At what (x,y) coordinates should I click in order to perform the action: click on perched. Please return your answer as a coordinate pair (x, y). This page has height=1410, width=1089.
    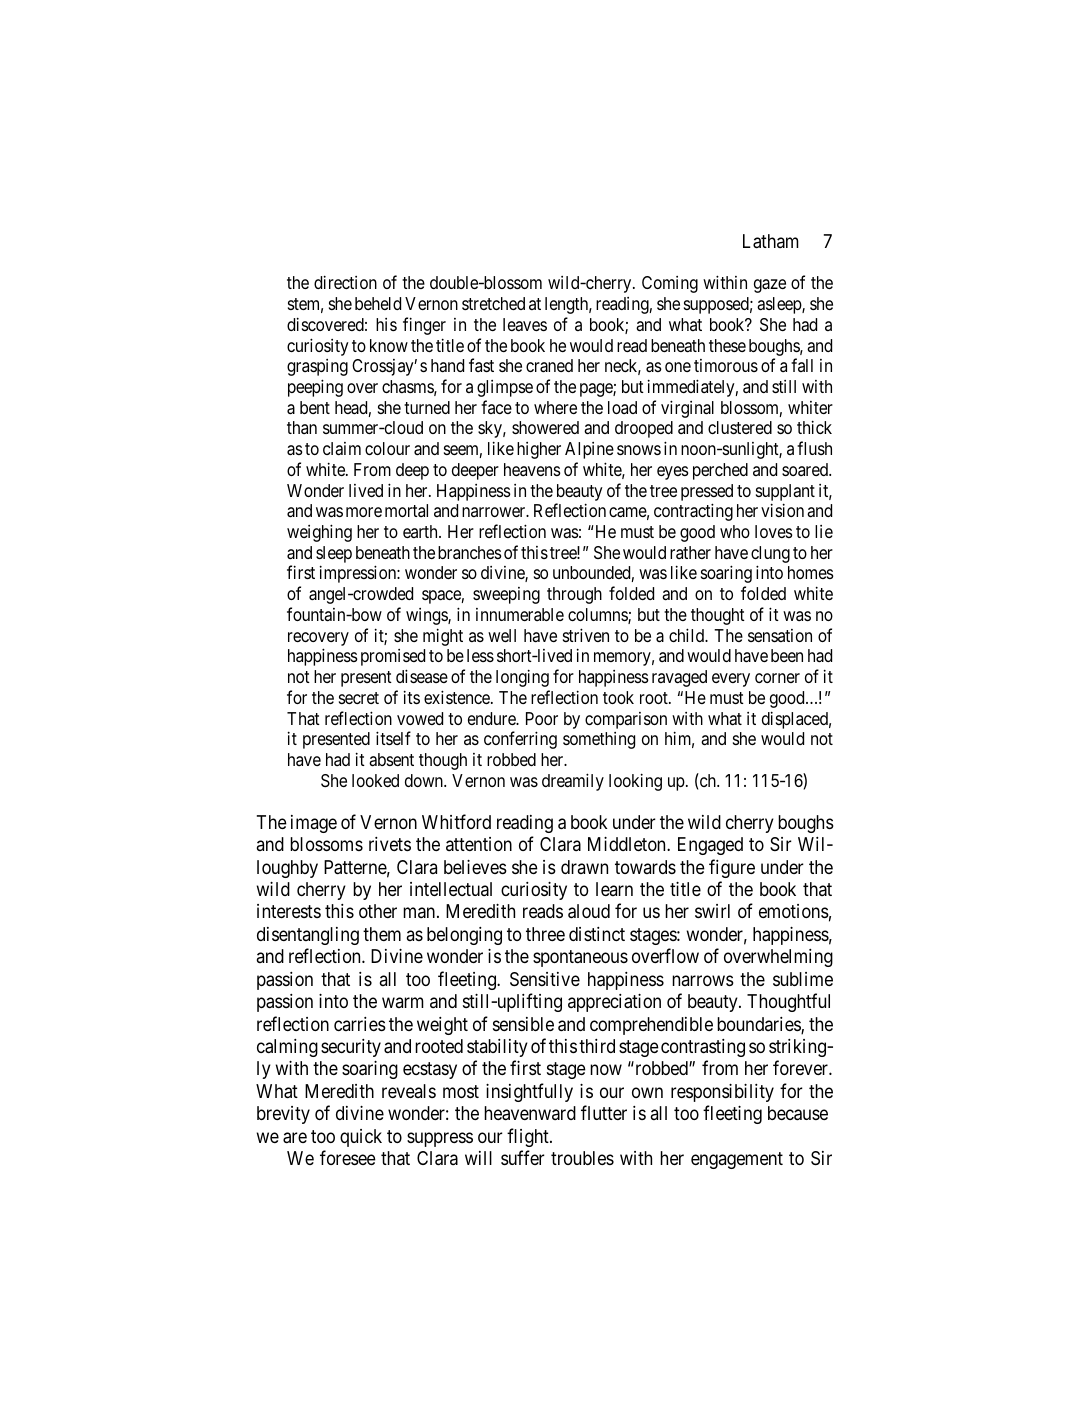
    Looking at the image, I should click on (720, 471).
